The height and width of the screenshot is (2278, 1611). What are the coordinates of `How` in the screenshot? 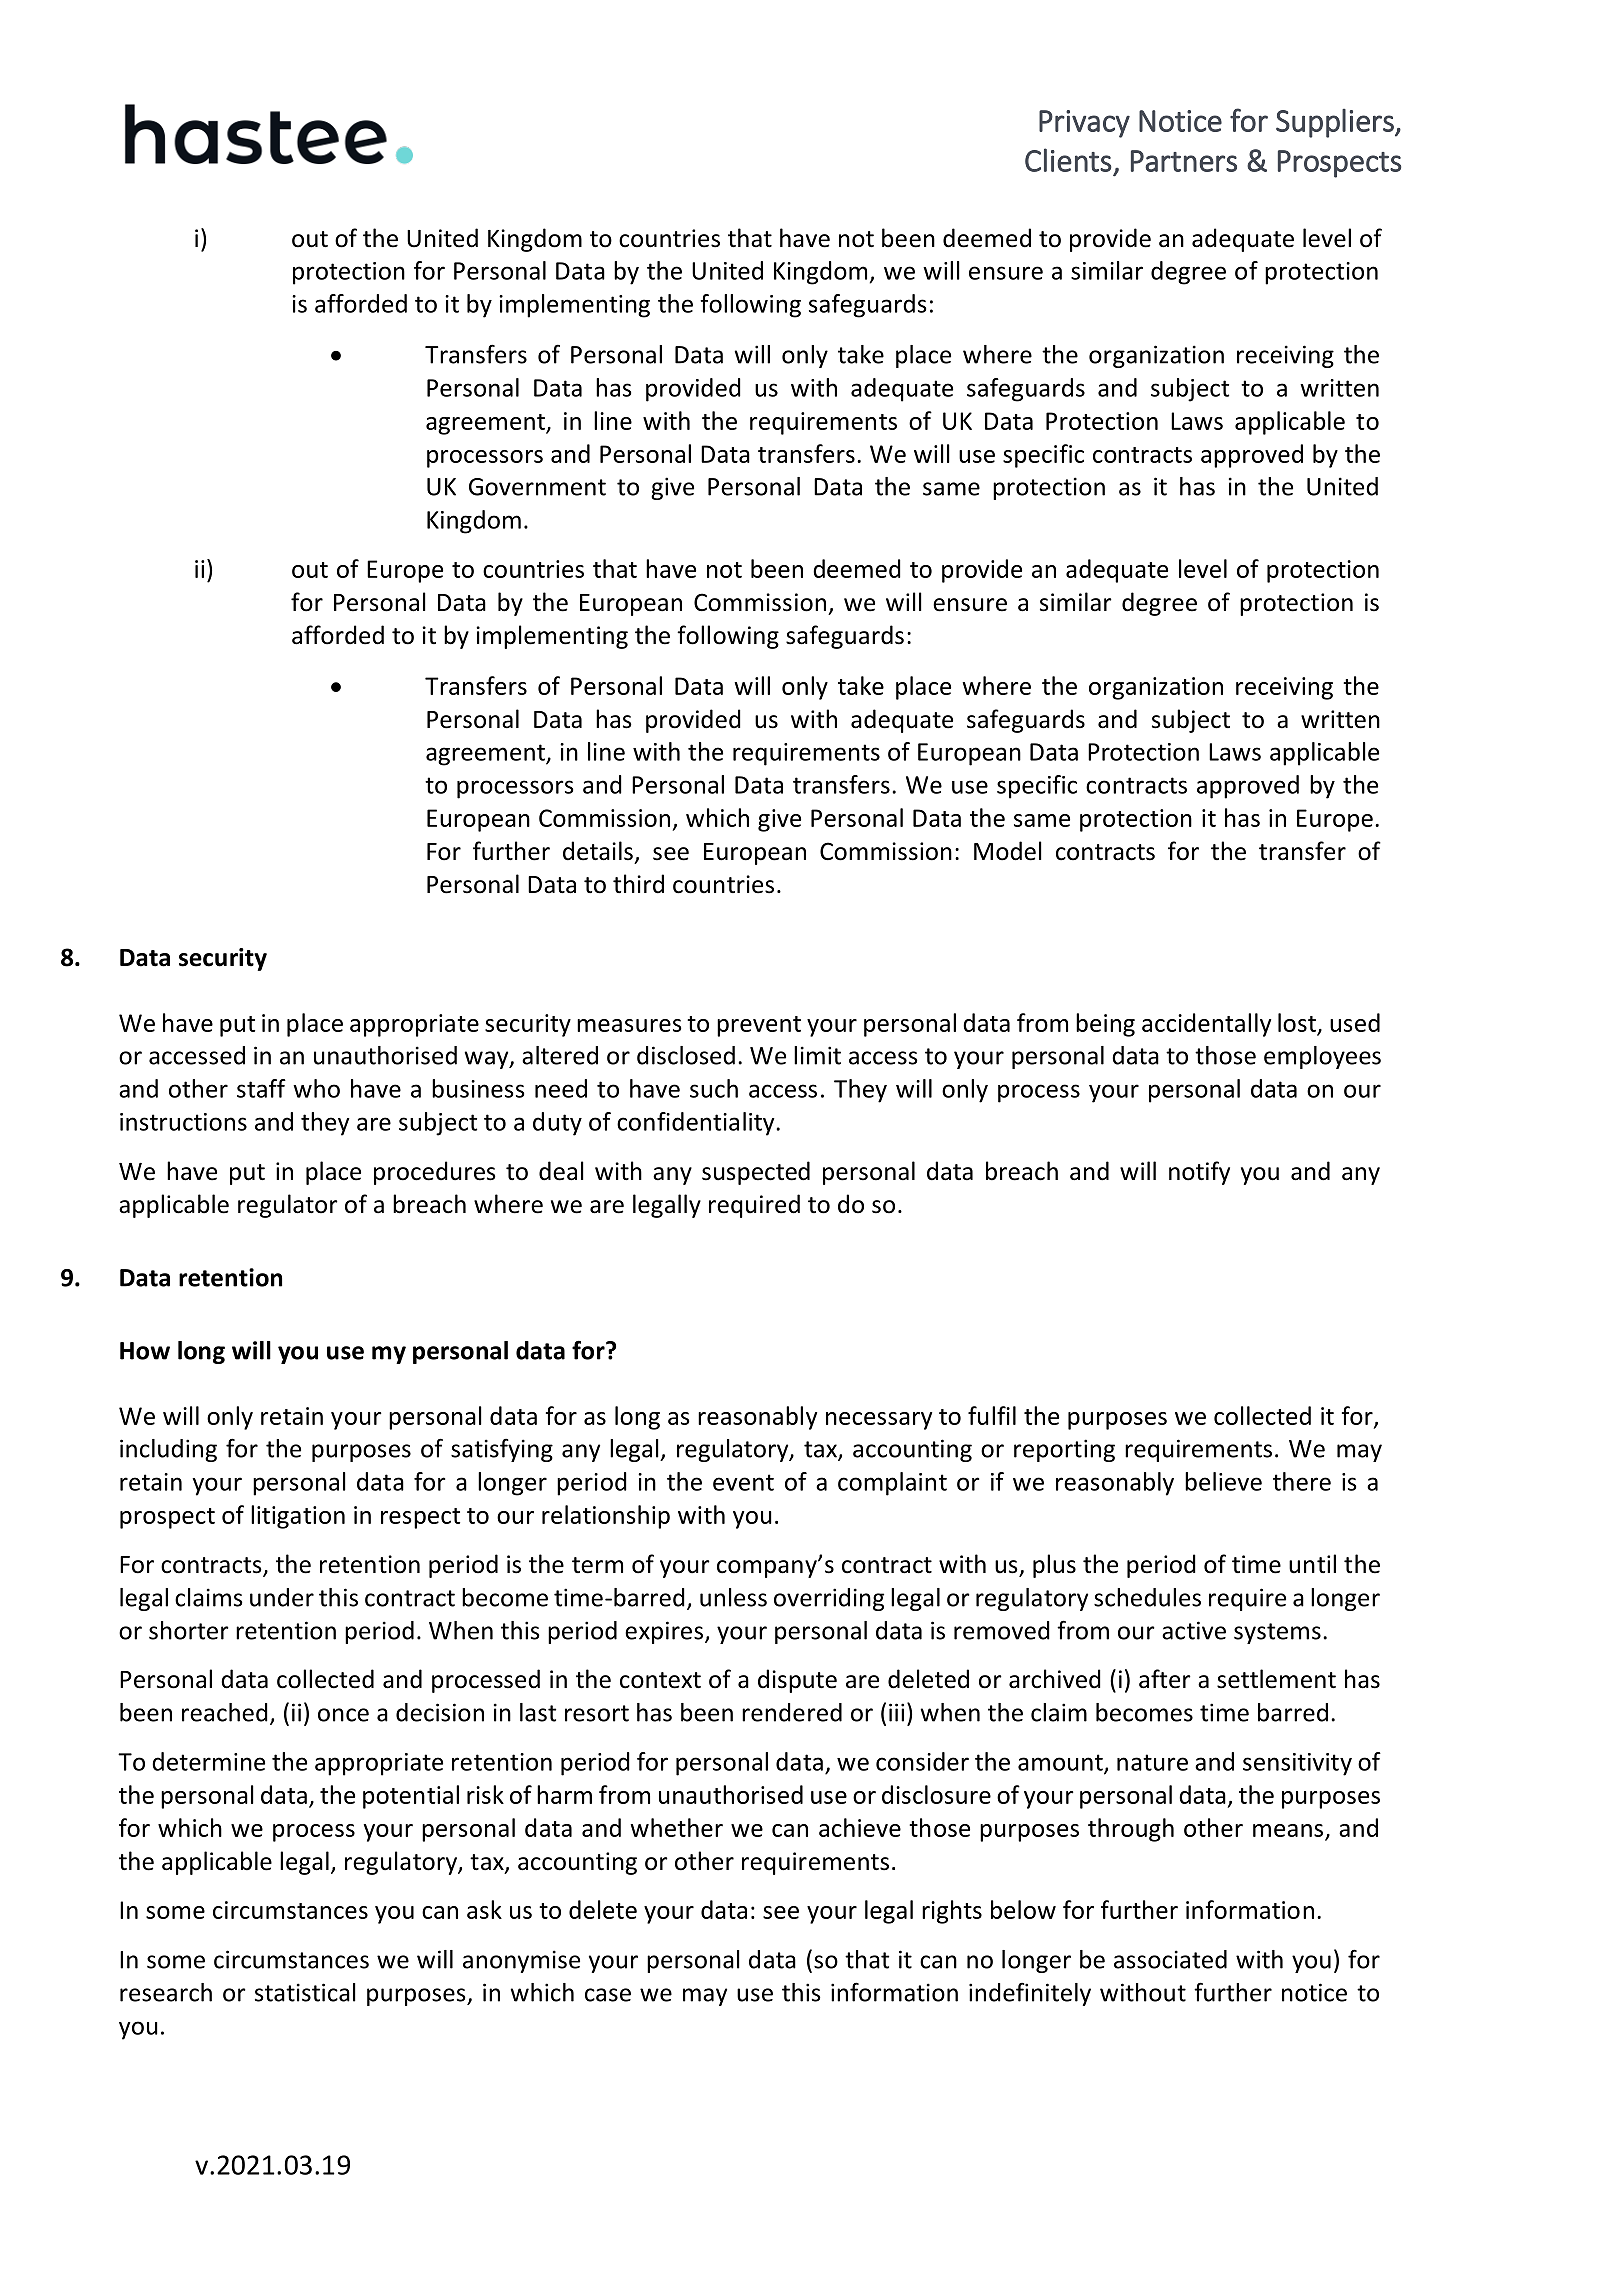 It's located at (145, 1351).
